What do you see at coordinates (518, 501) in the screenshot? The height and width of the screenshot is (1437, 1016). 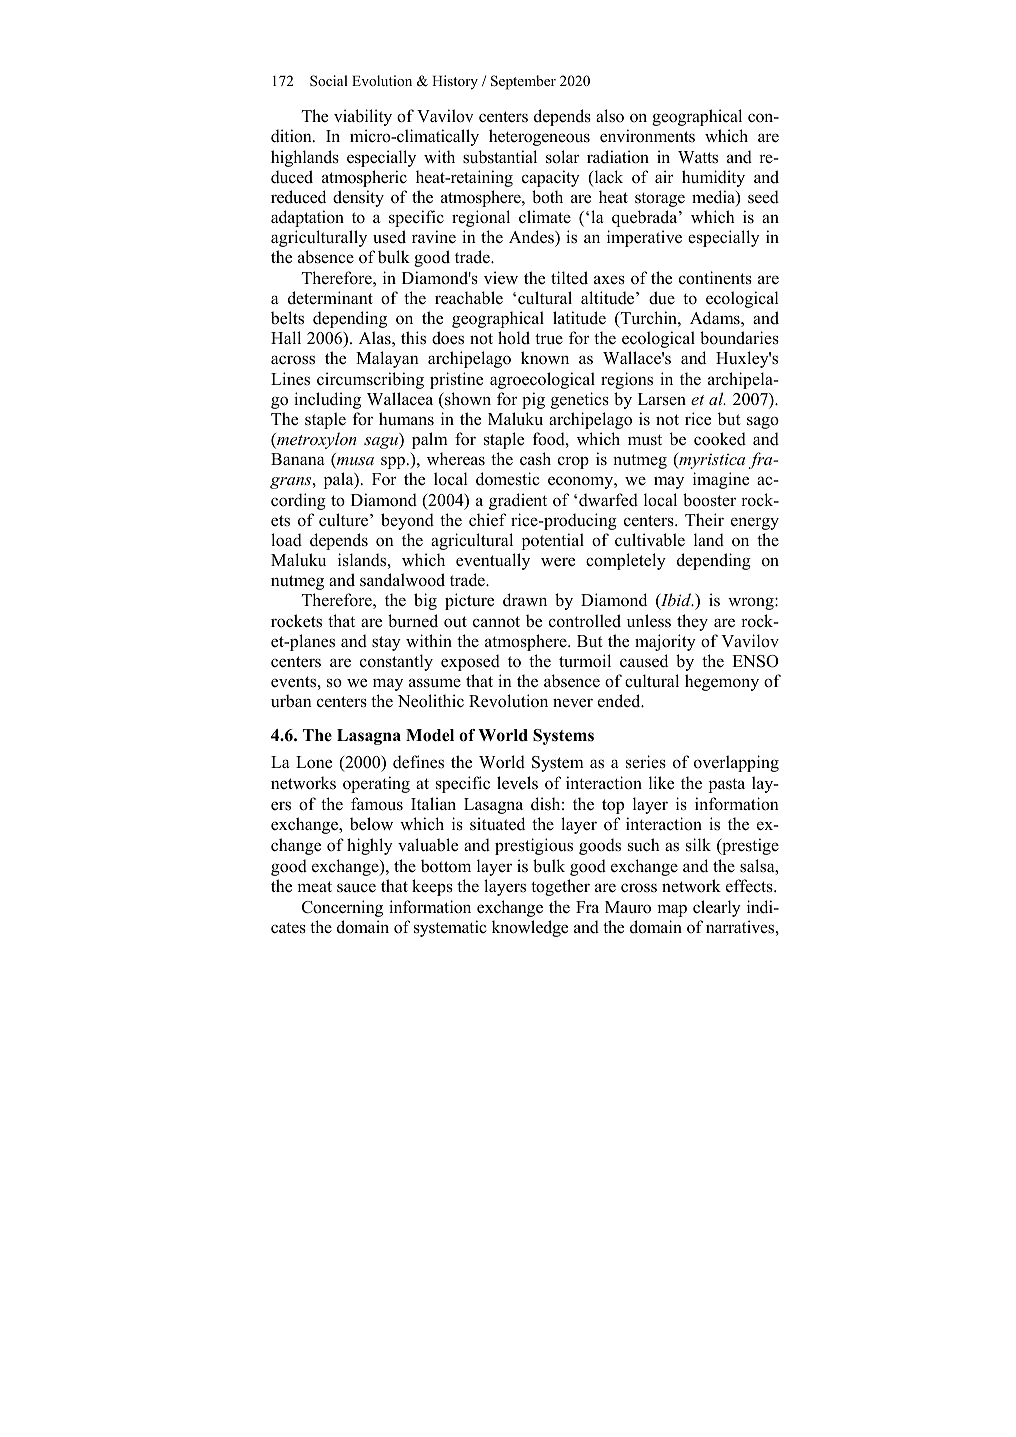 I see `gradient` at bounding box center [518, 501].
